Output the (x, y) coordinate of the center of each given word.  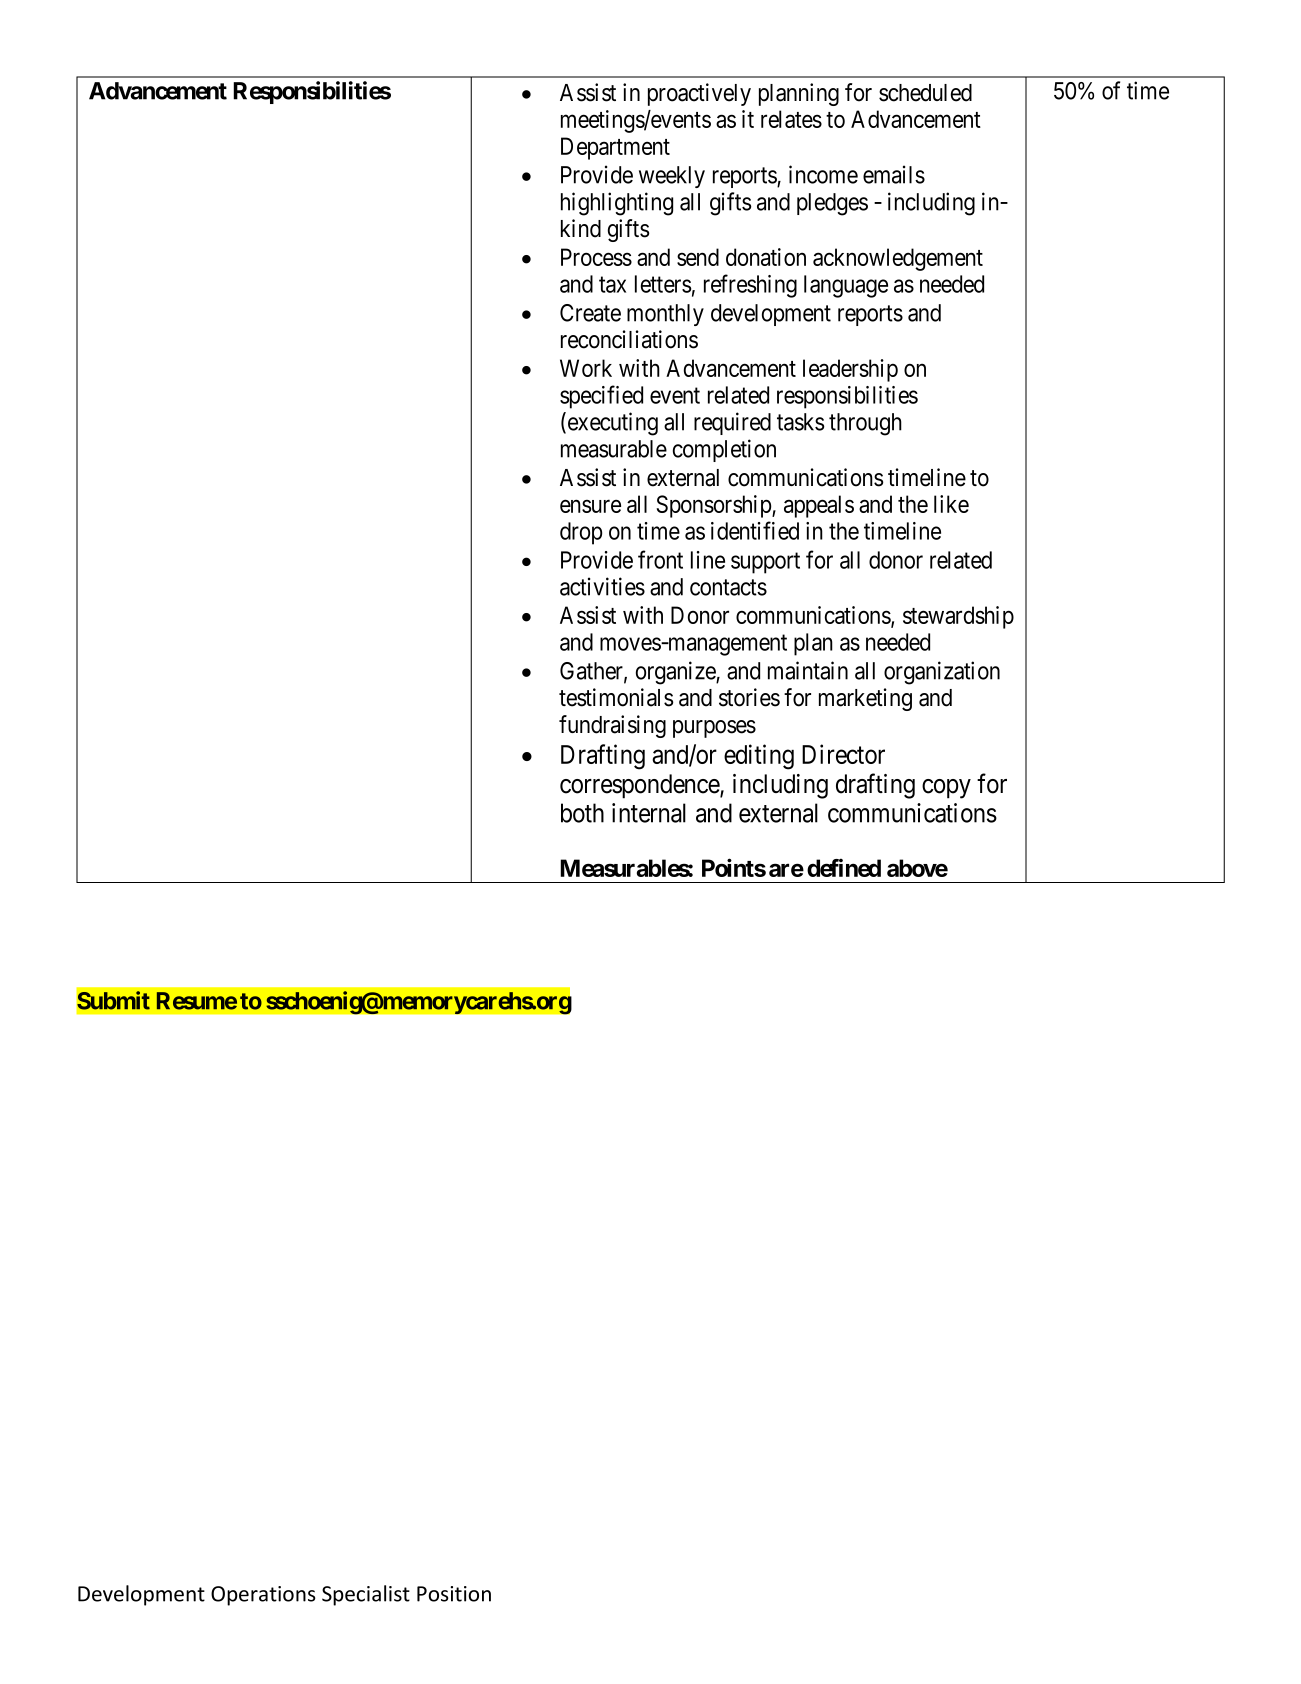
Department (615, 148)
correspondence (640, 786)
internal (649, 813)
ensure (590, 506)
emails (894, 174)
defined (844, 868)
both (582, 813)
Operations (263, 1596)
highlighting (617, 204)
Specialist (366, 1595)
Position (454, 1594)
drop (581, 533)
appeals (819, 506)
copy (946, 789)
